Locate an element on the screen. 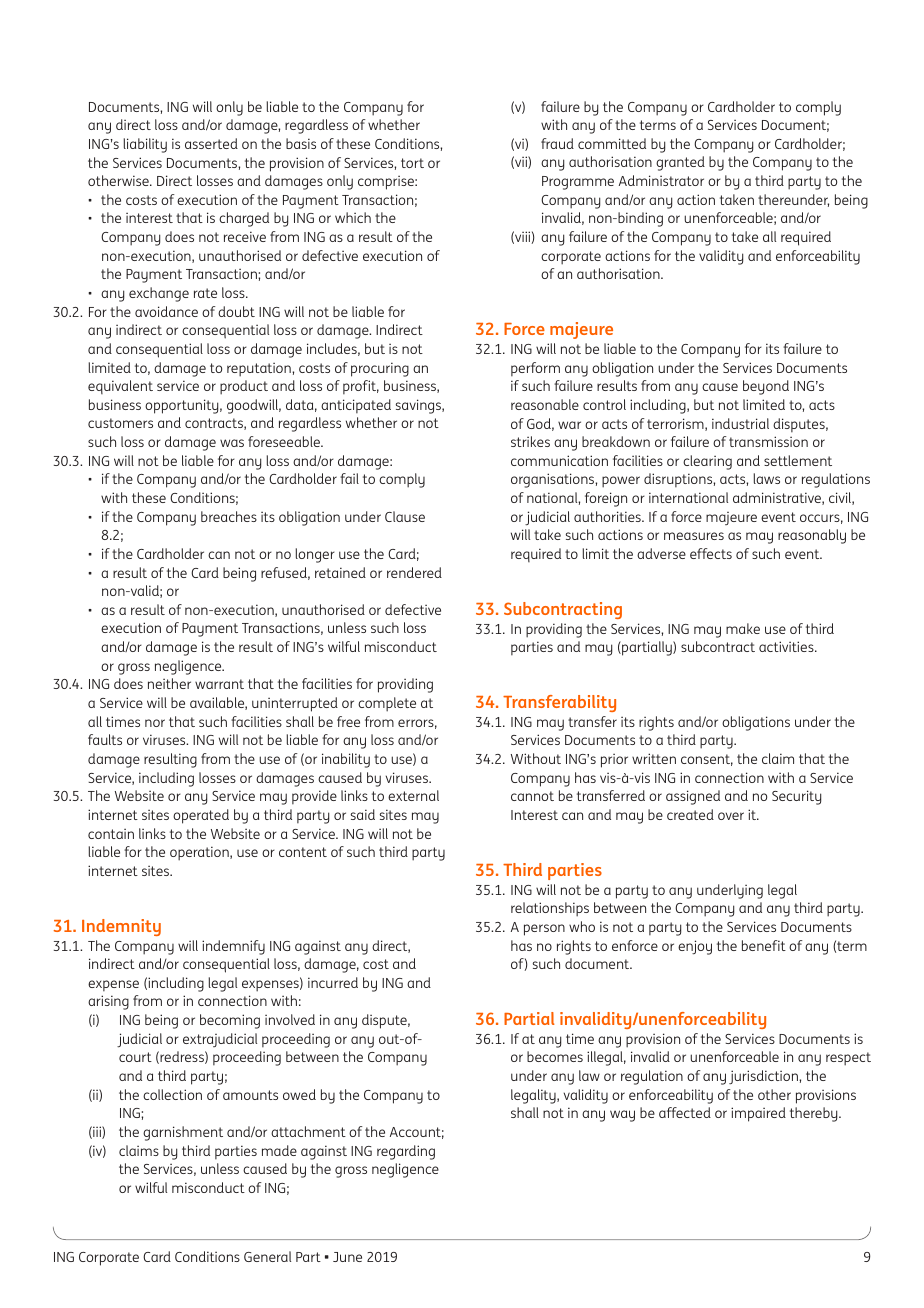  regarding is located at coordinates (406, 1152).
